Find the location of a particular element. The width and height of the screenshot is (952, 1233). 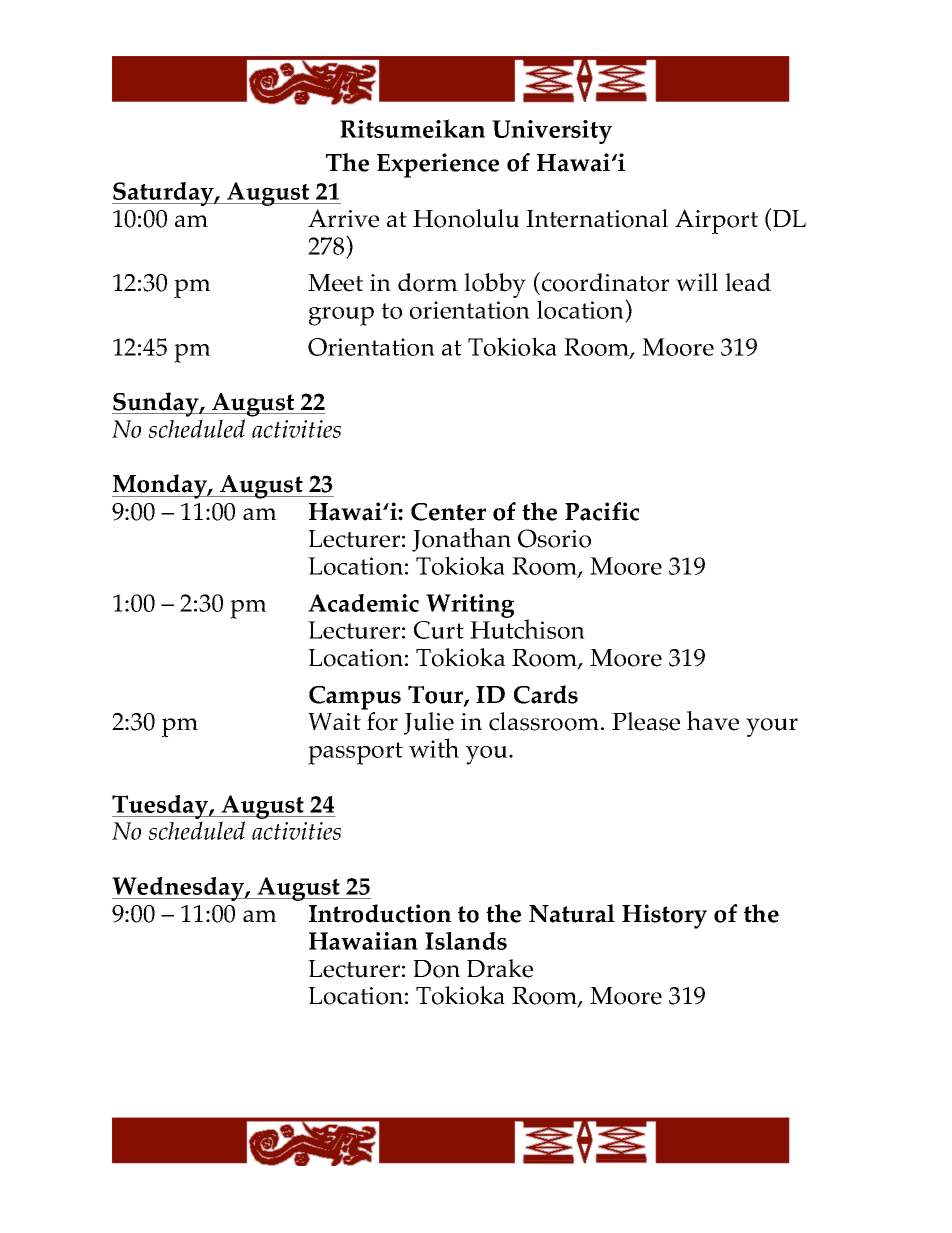

Pacific is located at coordinates (602, 511).
